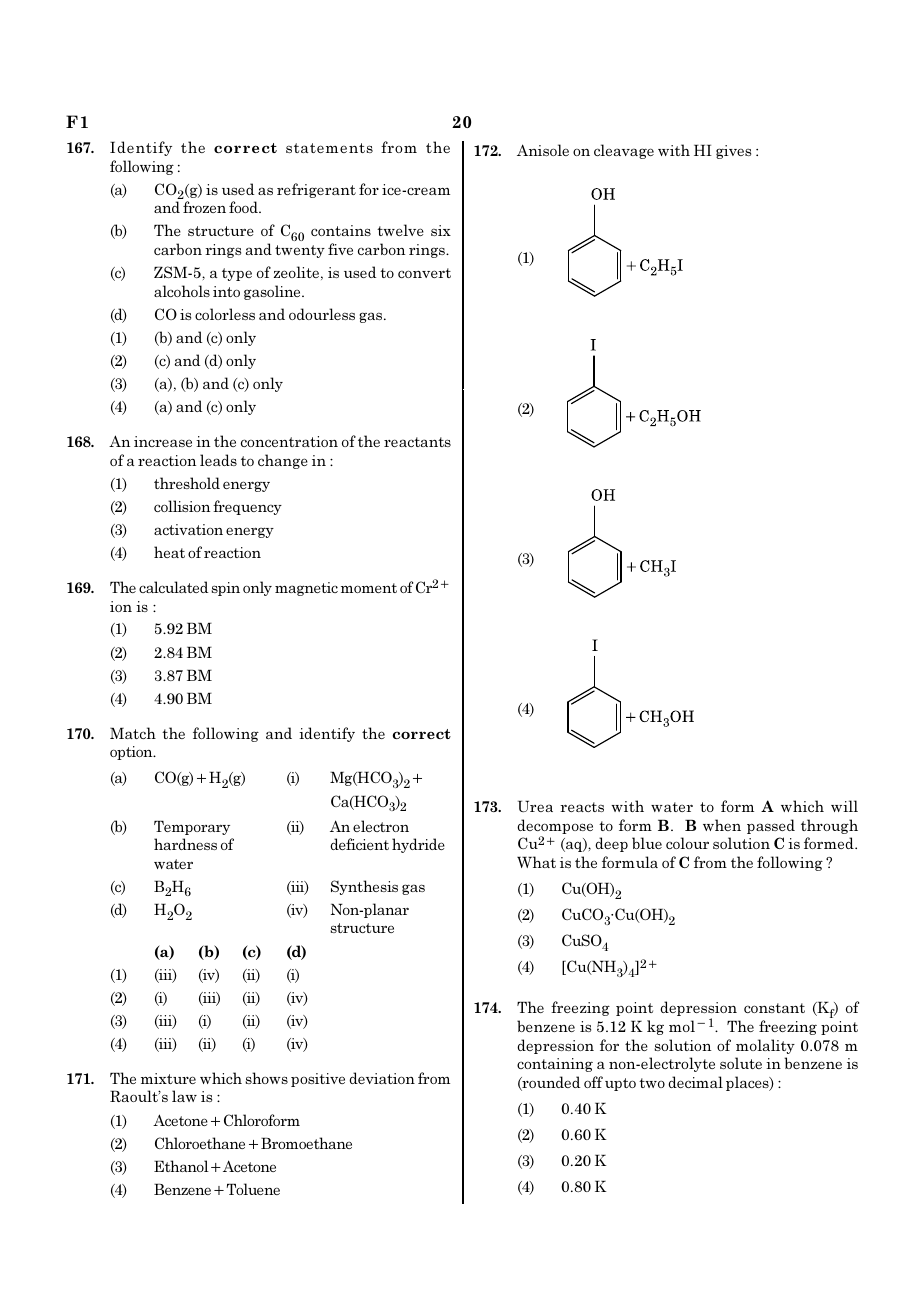 The width and height of the screenshot is (924, 1308). I want to click on shows, so click(267, 1078).
